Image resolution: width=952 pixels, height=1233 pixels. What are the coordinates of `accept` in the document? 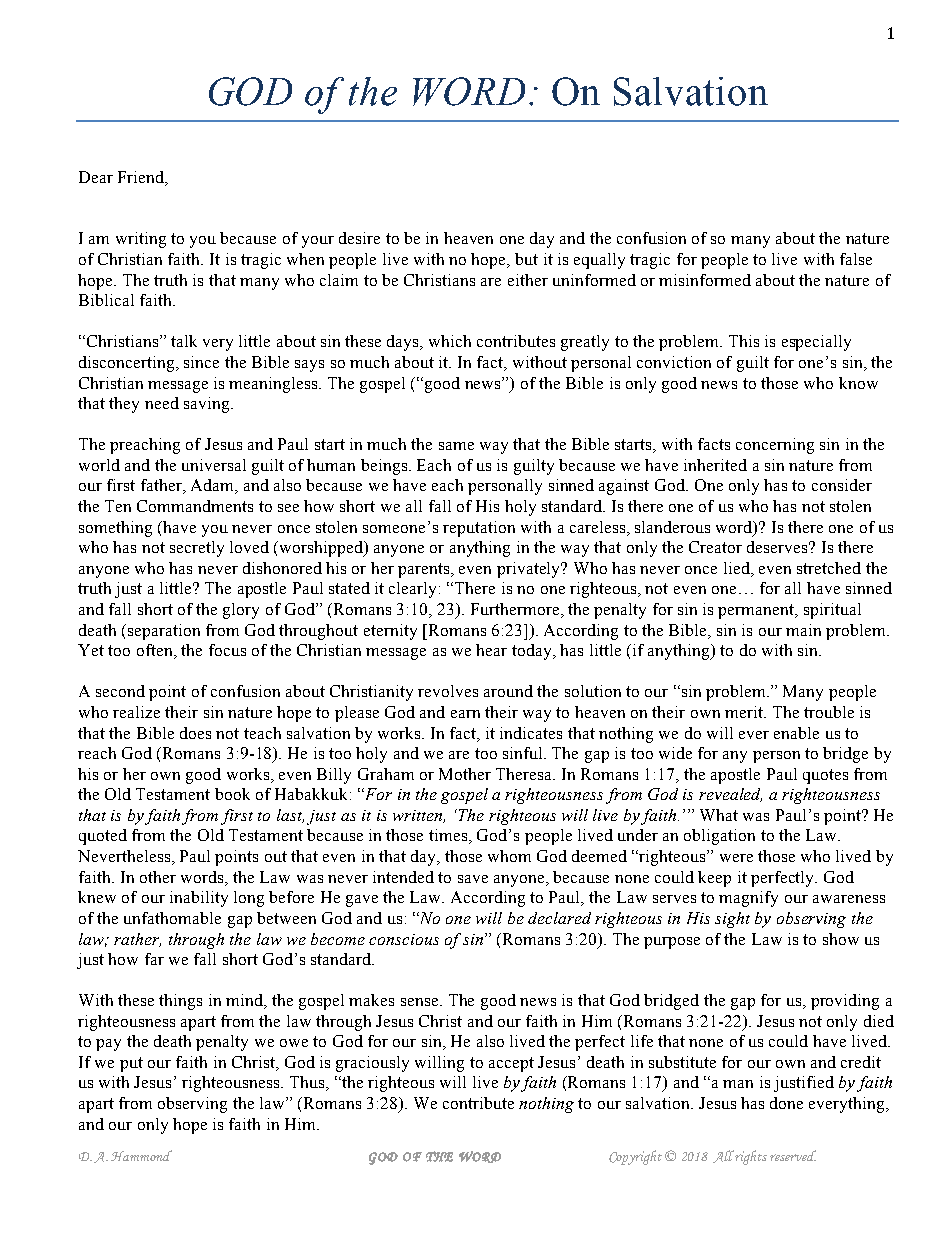 It's located at (511, 1064).
